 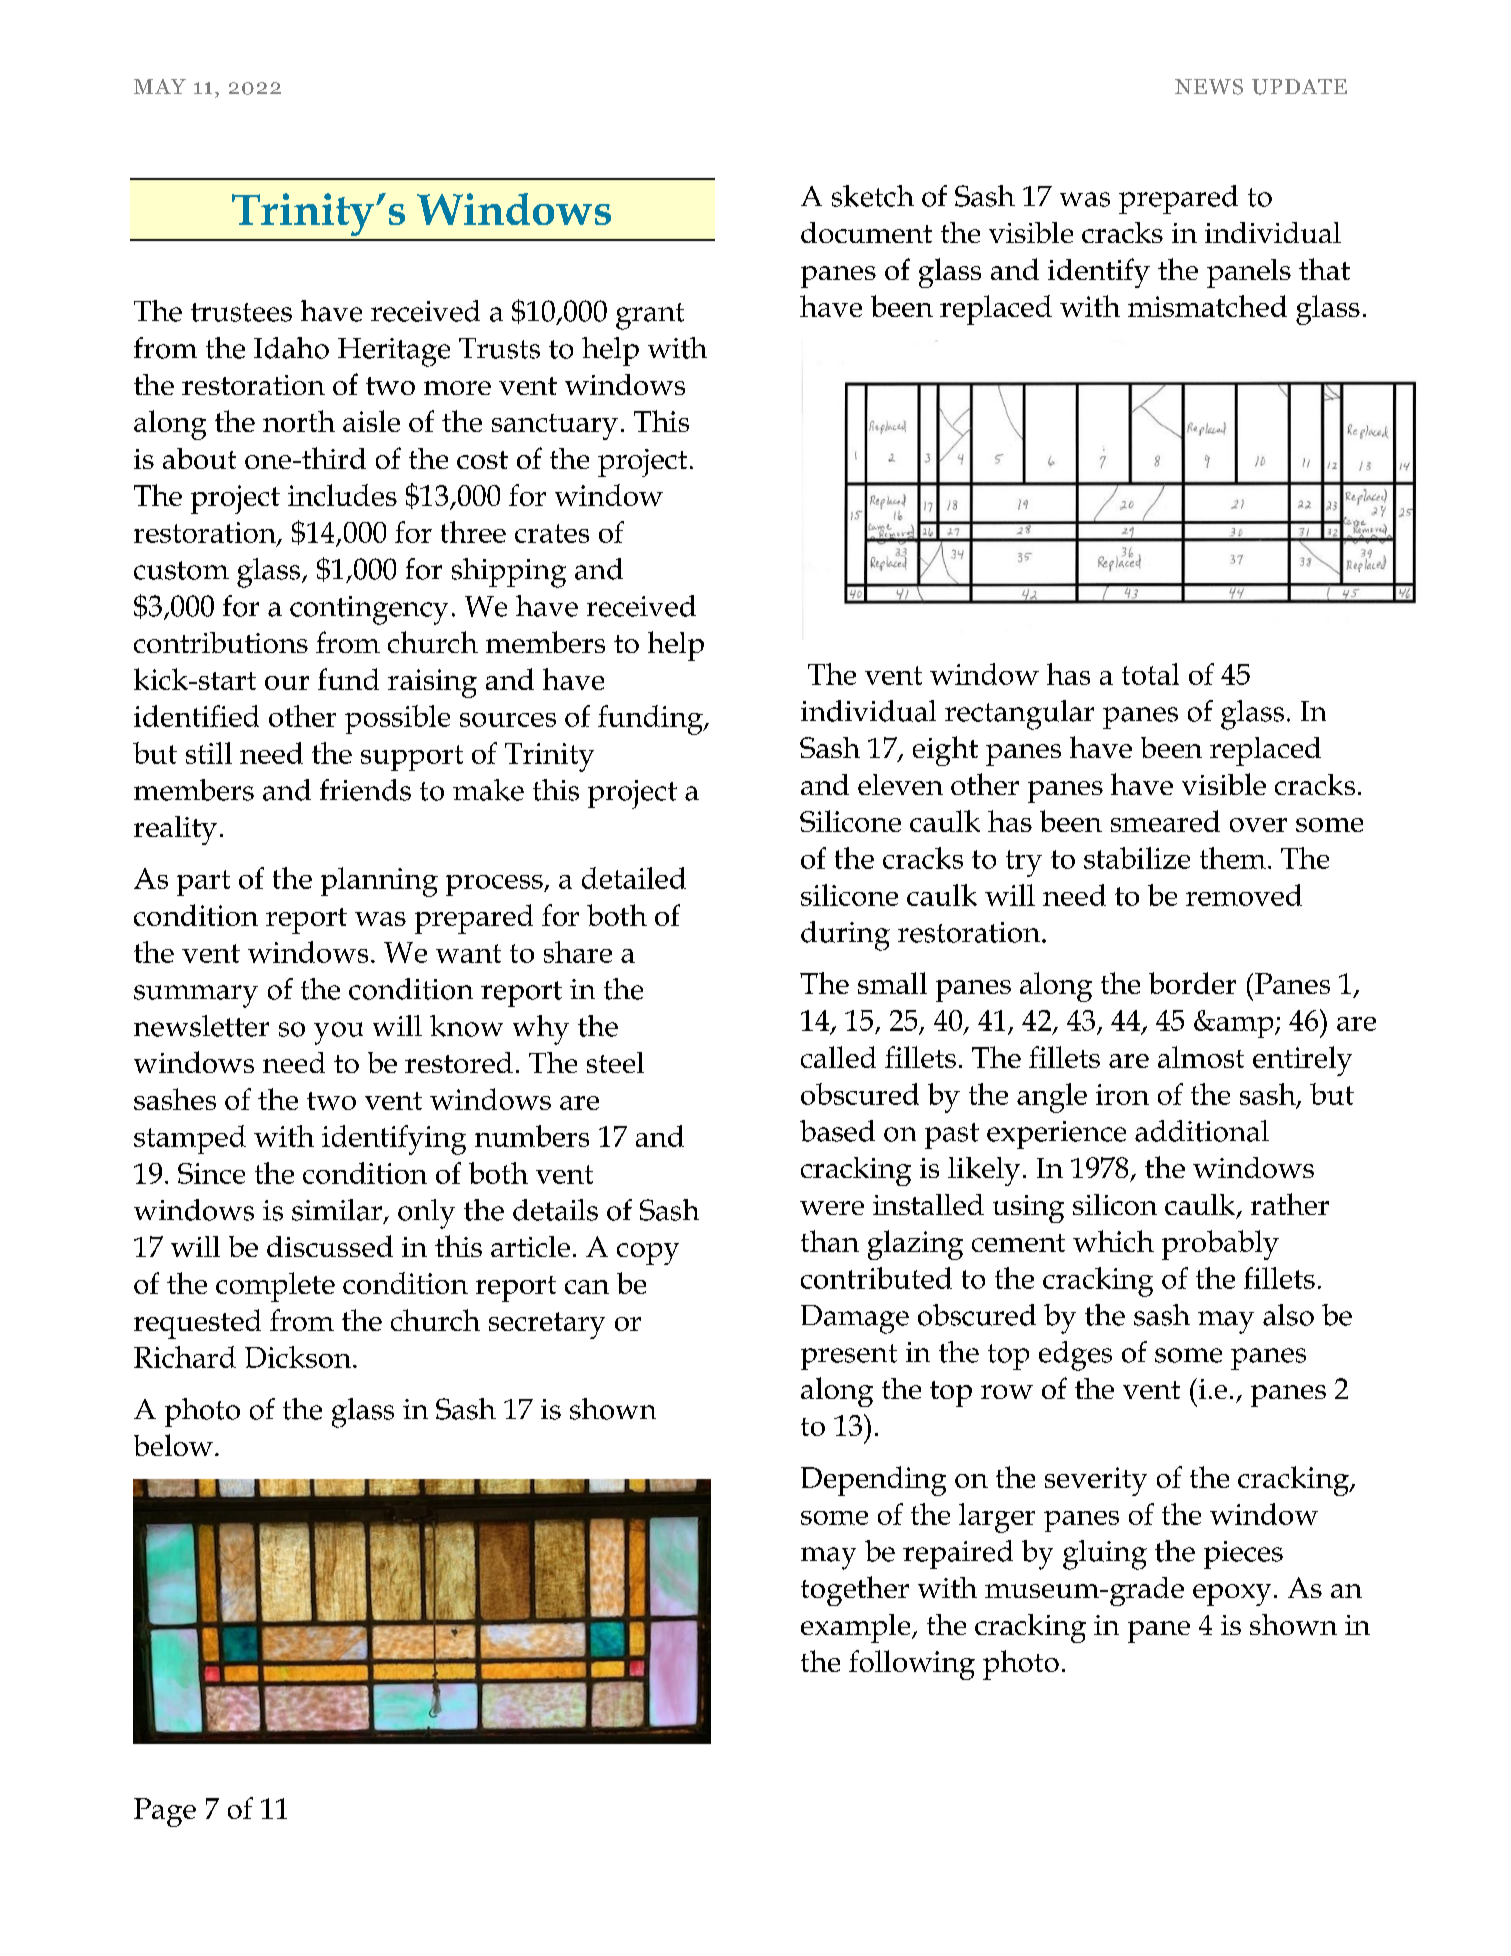 What do you see at coordinates (338, 1033) in the screenshot?
I see `you` at bounding box center [338, 1033].
